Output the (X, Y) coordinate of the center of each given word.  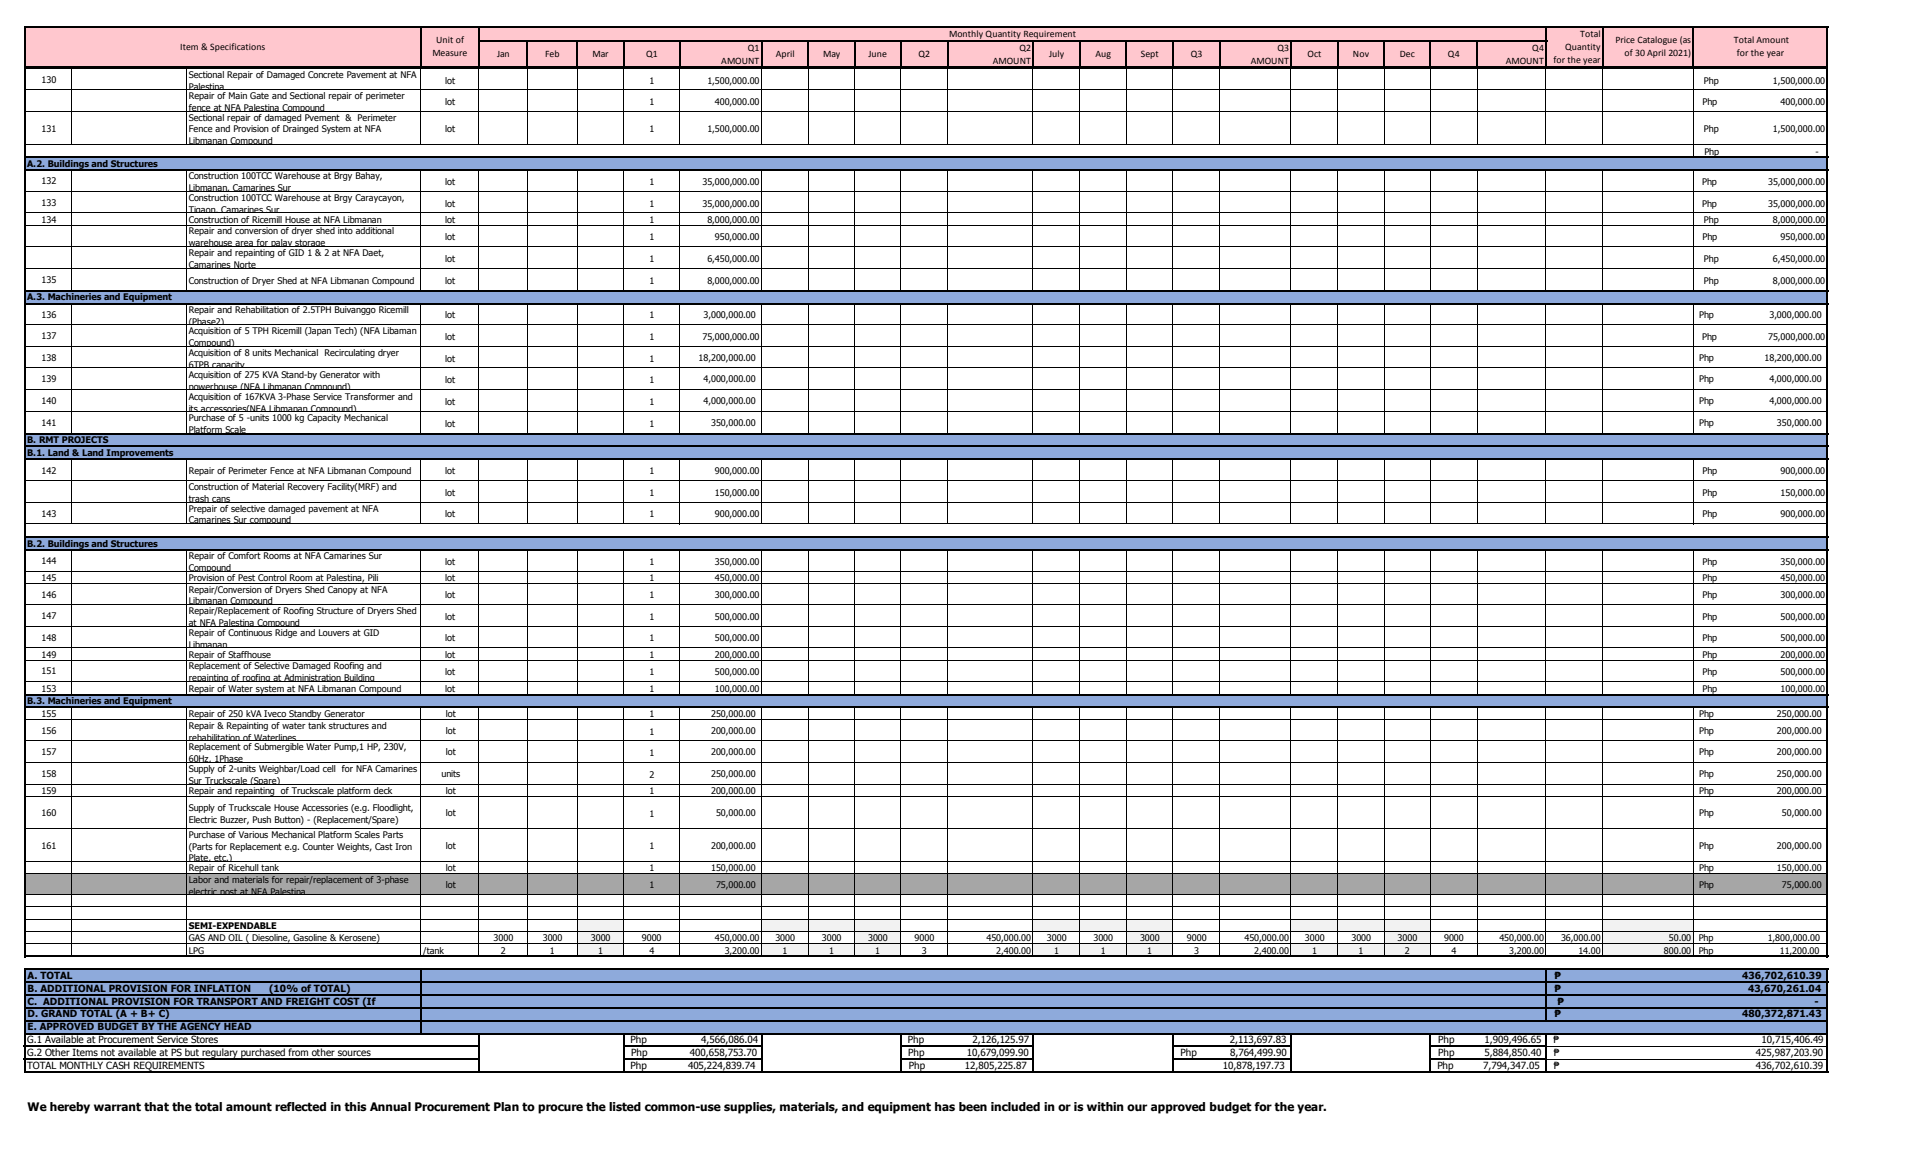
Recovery (306, 487)
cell (329, 768)
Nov (1361, 54)
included (1015, 1106)
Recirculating (350, 353)
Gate (259, 95)
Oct (1314, 53)
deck (383, 792)
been (973, 1106)
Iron (403, 846)
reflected (300, 1107)
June (877, 54)
